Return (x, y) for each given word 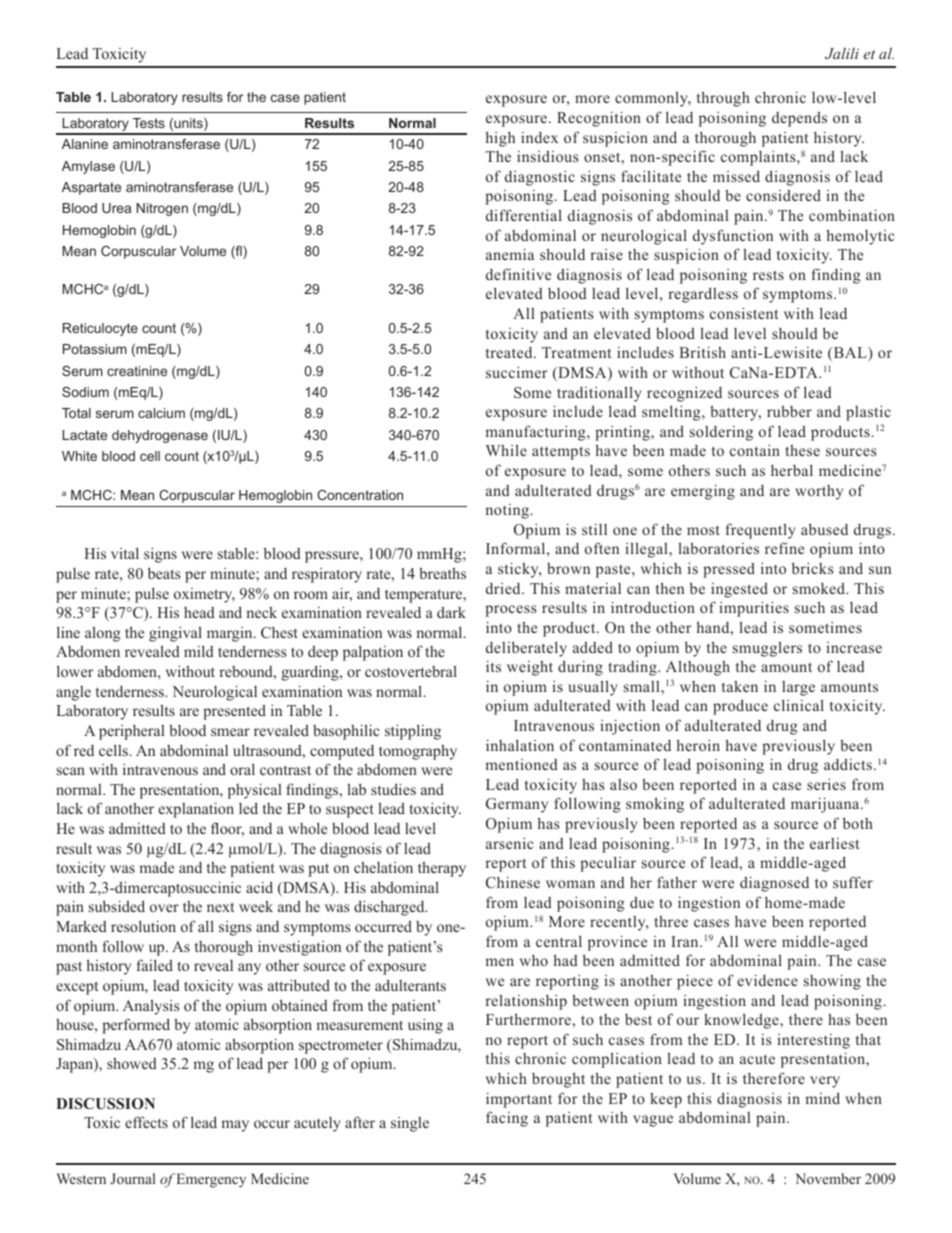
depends (799, 119)
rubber (789, 411)
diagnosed (774, 884)
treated (510, 352)
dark (451, 612)
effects (146, 1122)
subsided (117, 906)
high (500, 139)
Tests (149, 123)
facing (507, 1119)
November (828, 1178)
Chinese (513, 882)
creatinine (137, 371)
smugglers (767, 649)
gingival (175, 634)
